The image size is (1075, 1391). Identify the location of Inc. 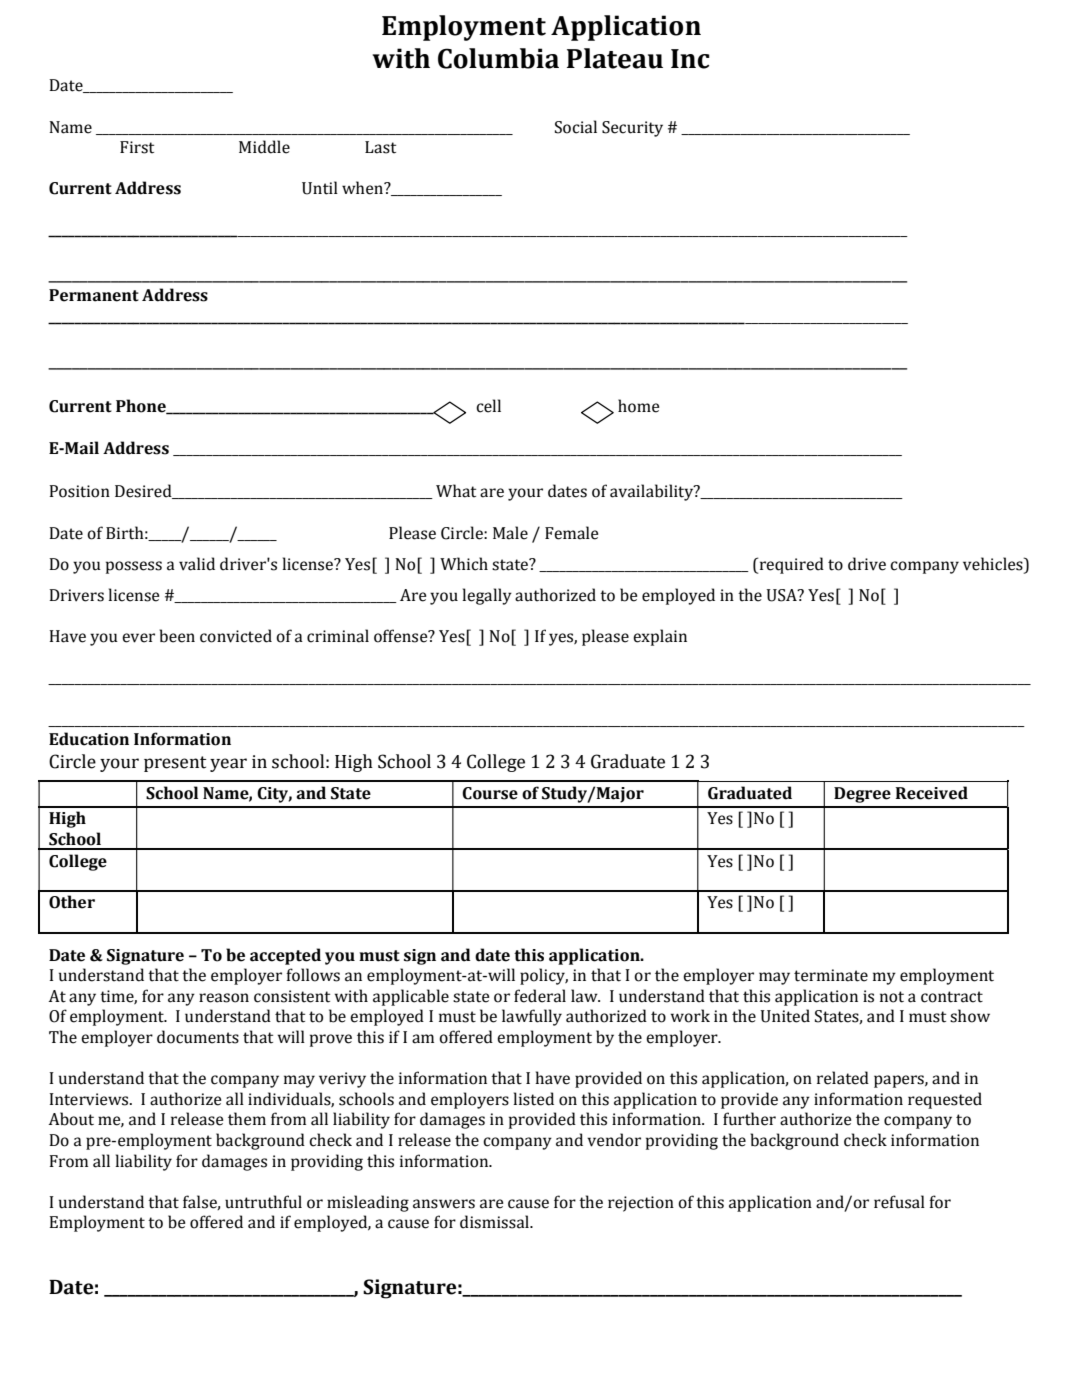
(690, 59).
